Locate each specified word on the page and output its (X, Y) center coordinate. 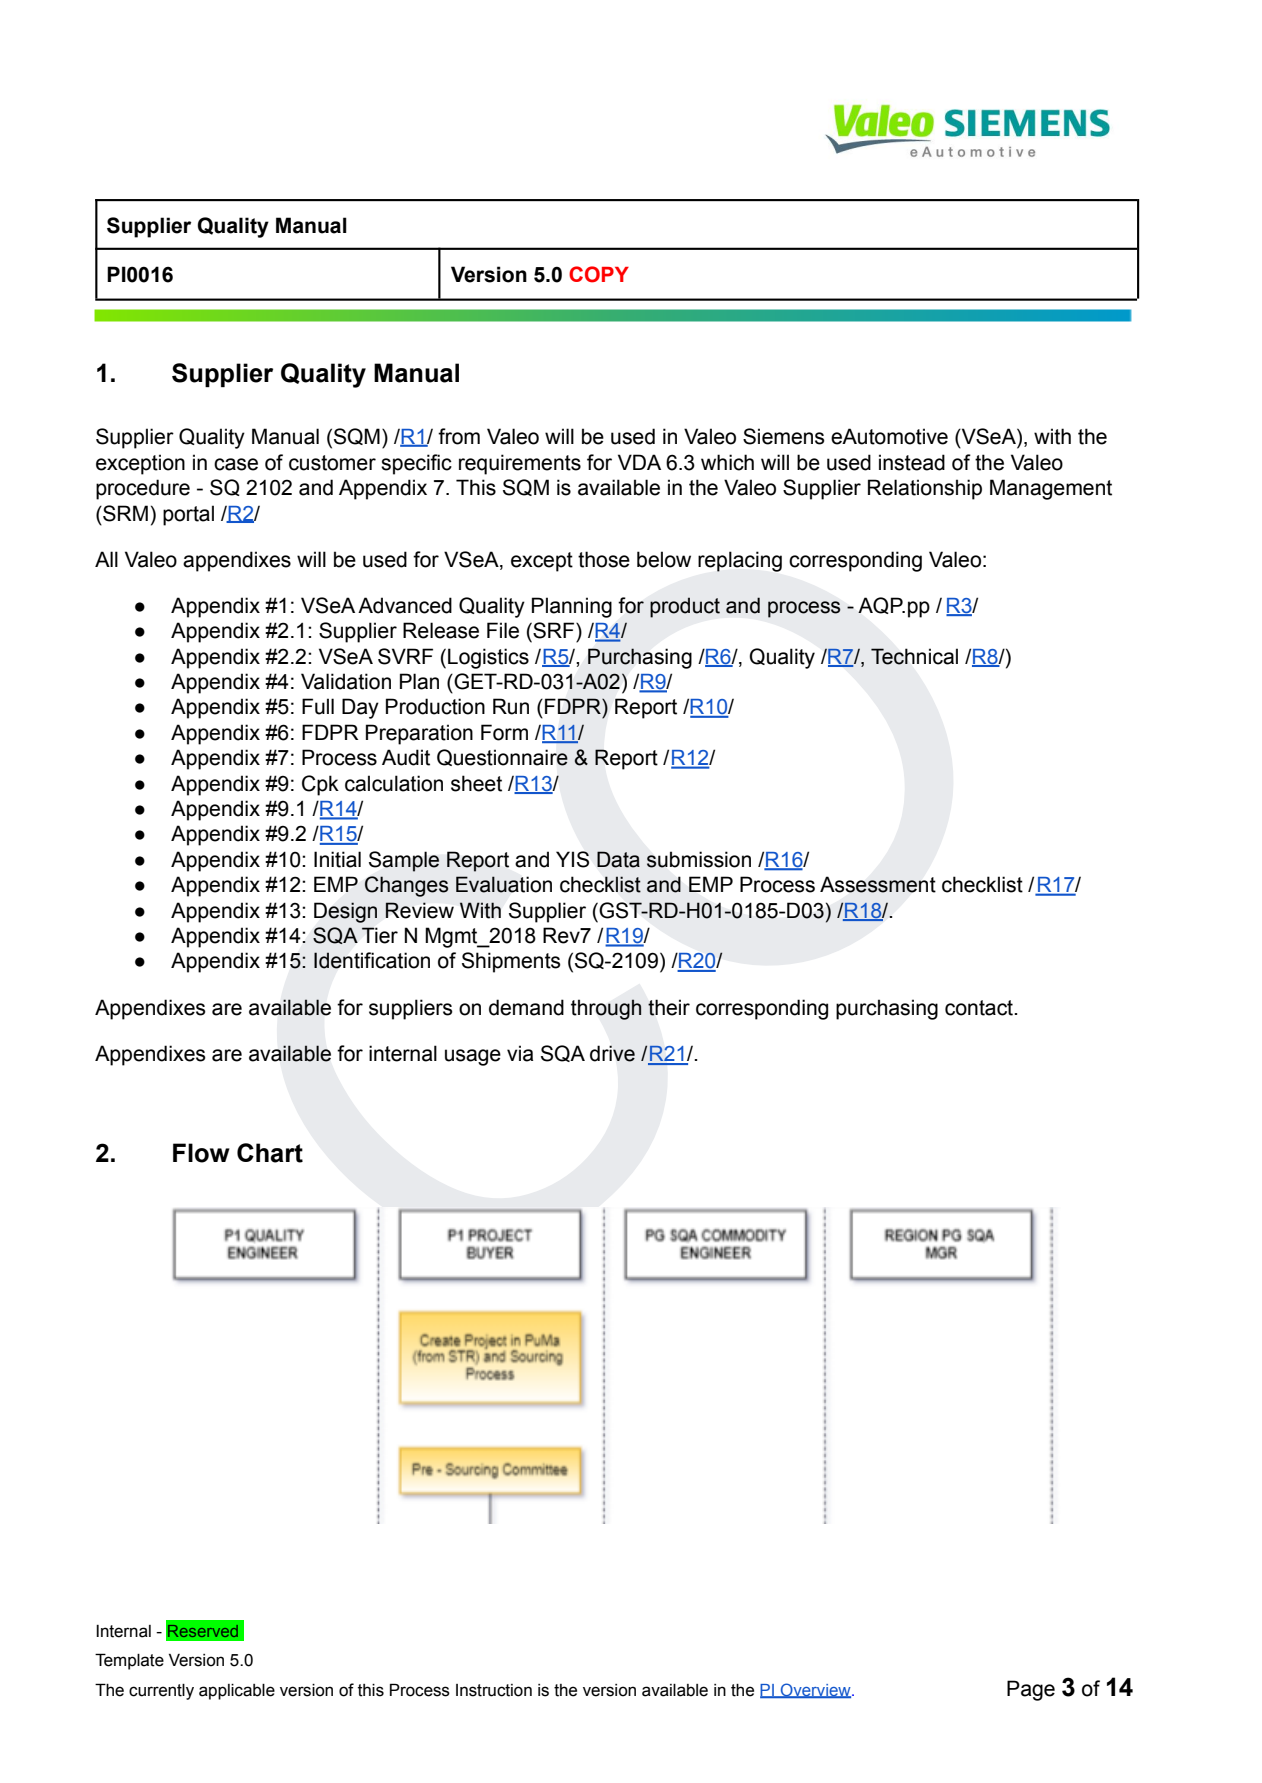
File (503, 630)
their (669, 1007)
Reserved (203, 1631)
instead (912, 462)
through (606, 1009)
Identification (372, 960)
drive (612, 1053)
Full (318, 706)
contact (980, 1008)
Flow (201, 1153)
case (236, 464)
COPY (599, 274)
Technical (914, 656)
